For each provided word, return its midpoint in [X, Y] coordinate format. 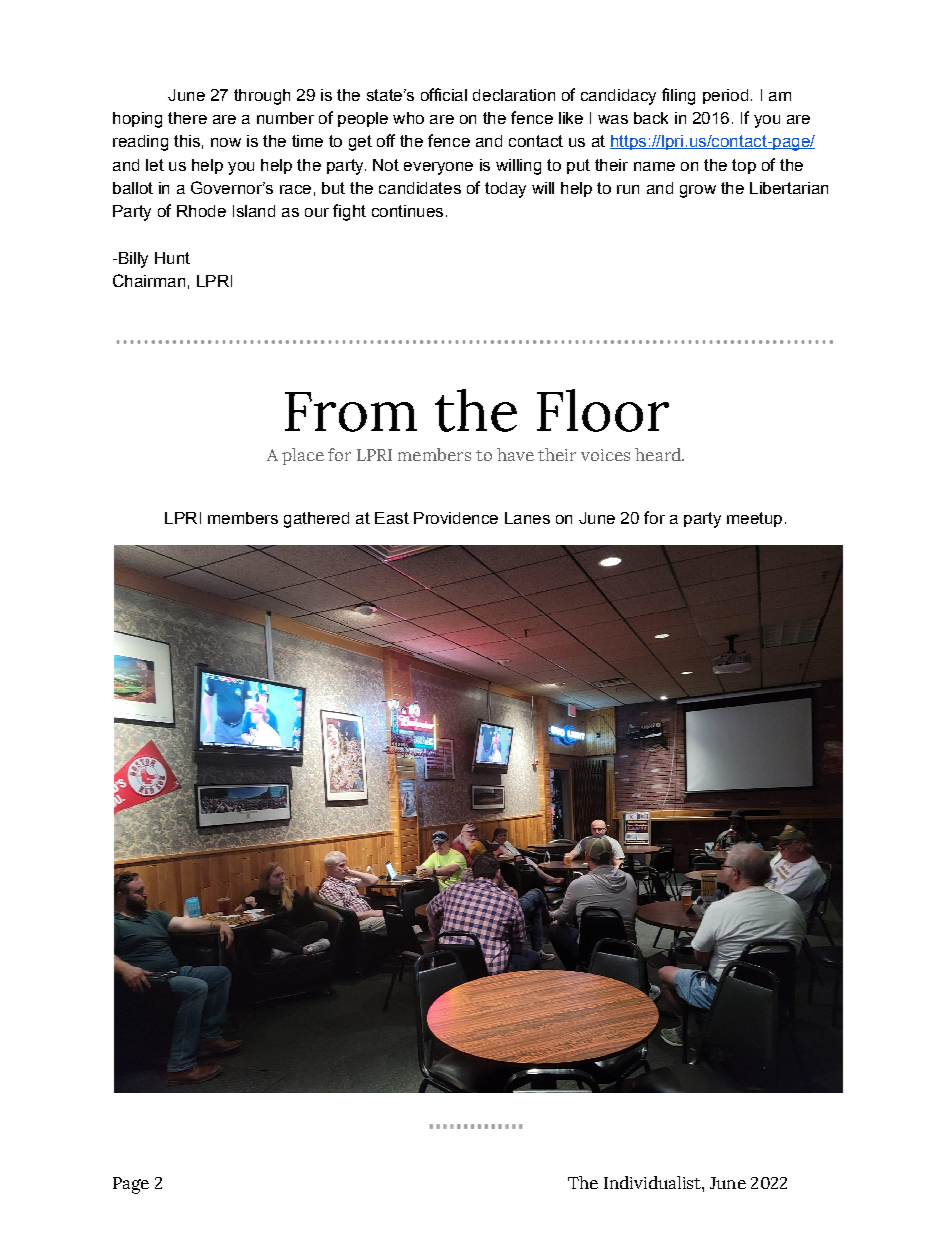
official [444, 94]
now [226, 142]
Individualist [653, 1182]
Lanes [527, 518]
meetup [754, 519]
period [725, 96]
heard [659, 454]
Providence [456, 518]
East [392, 518]
